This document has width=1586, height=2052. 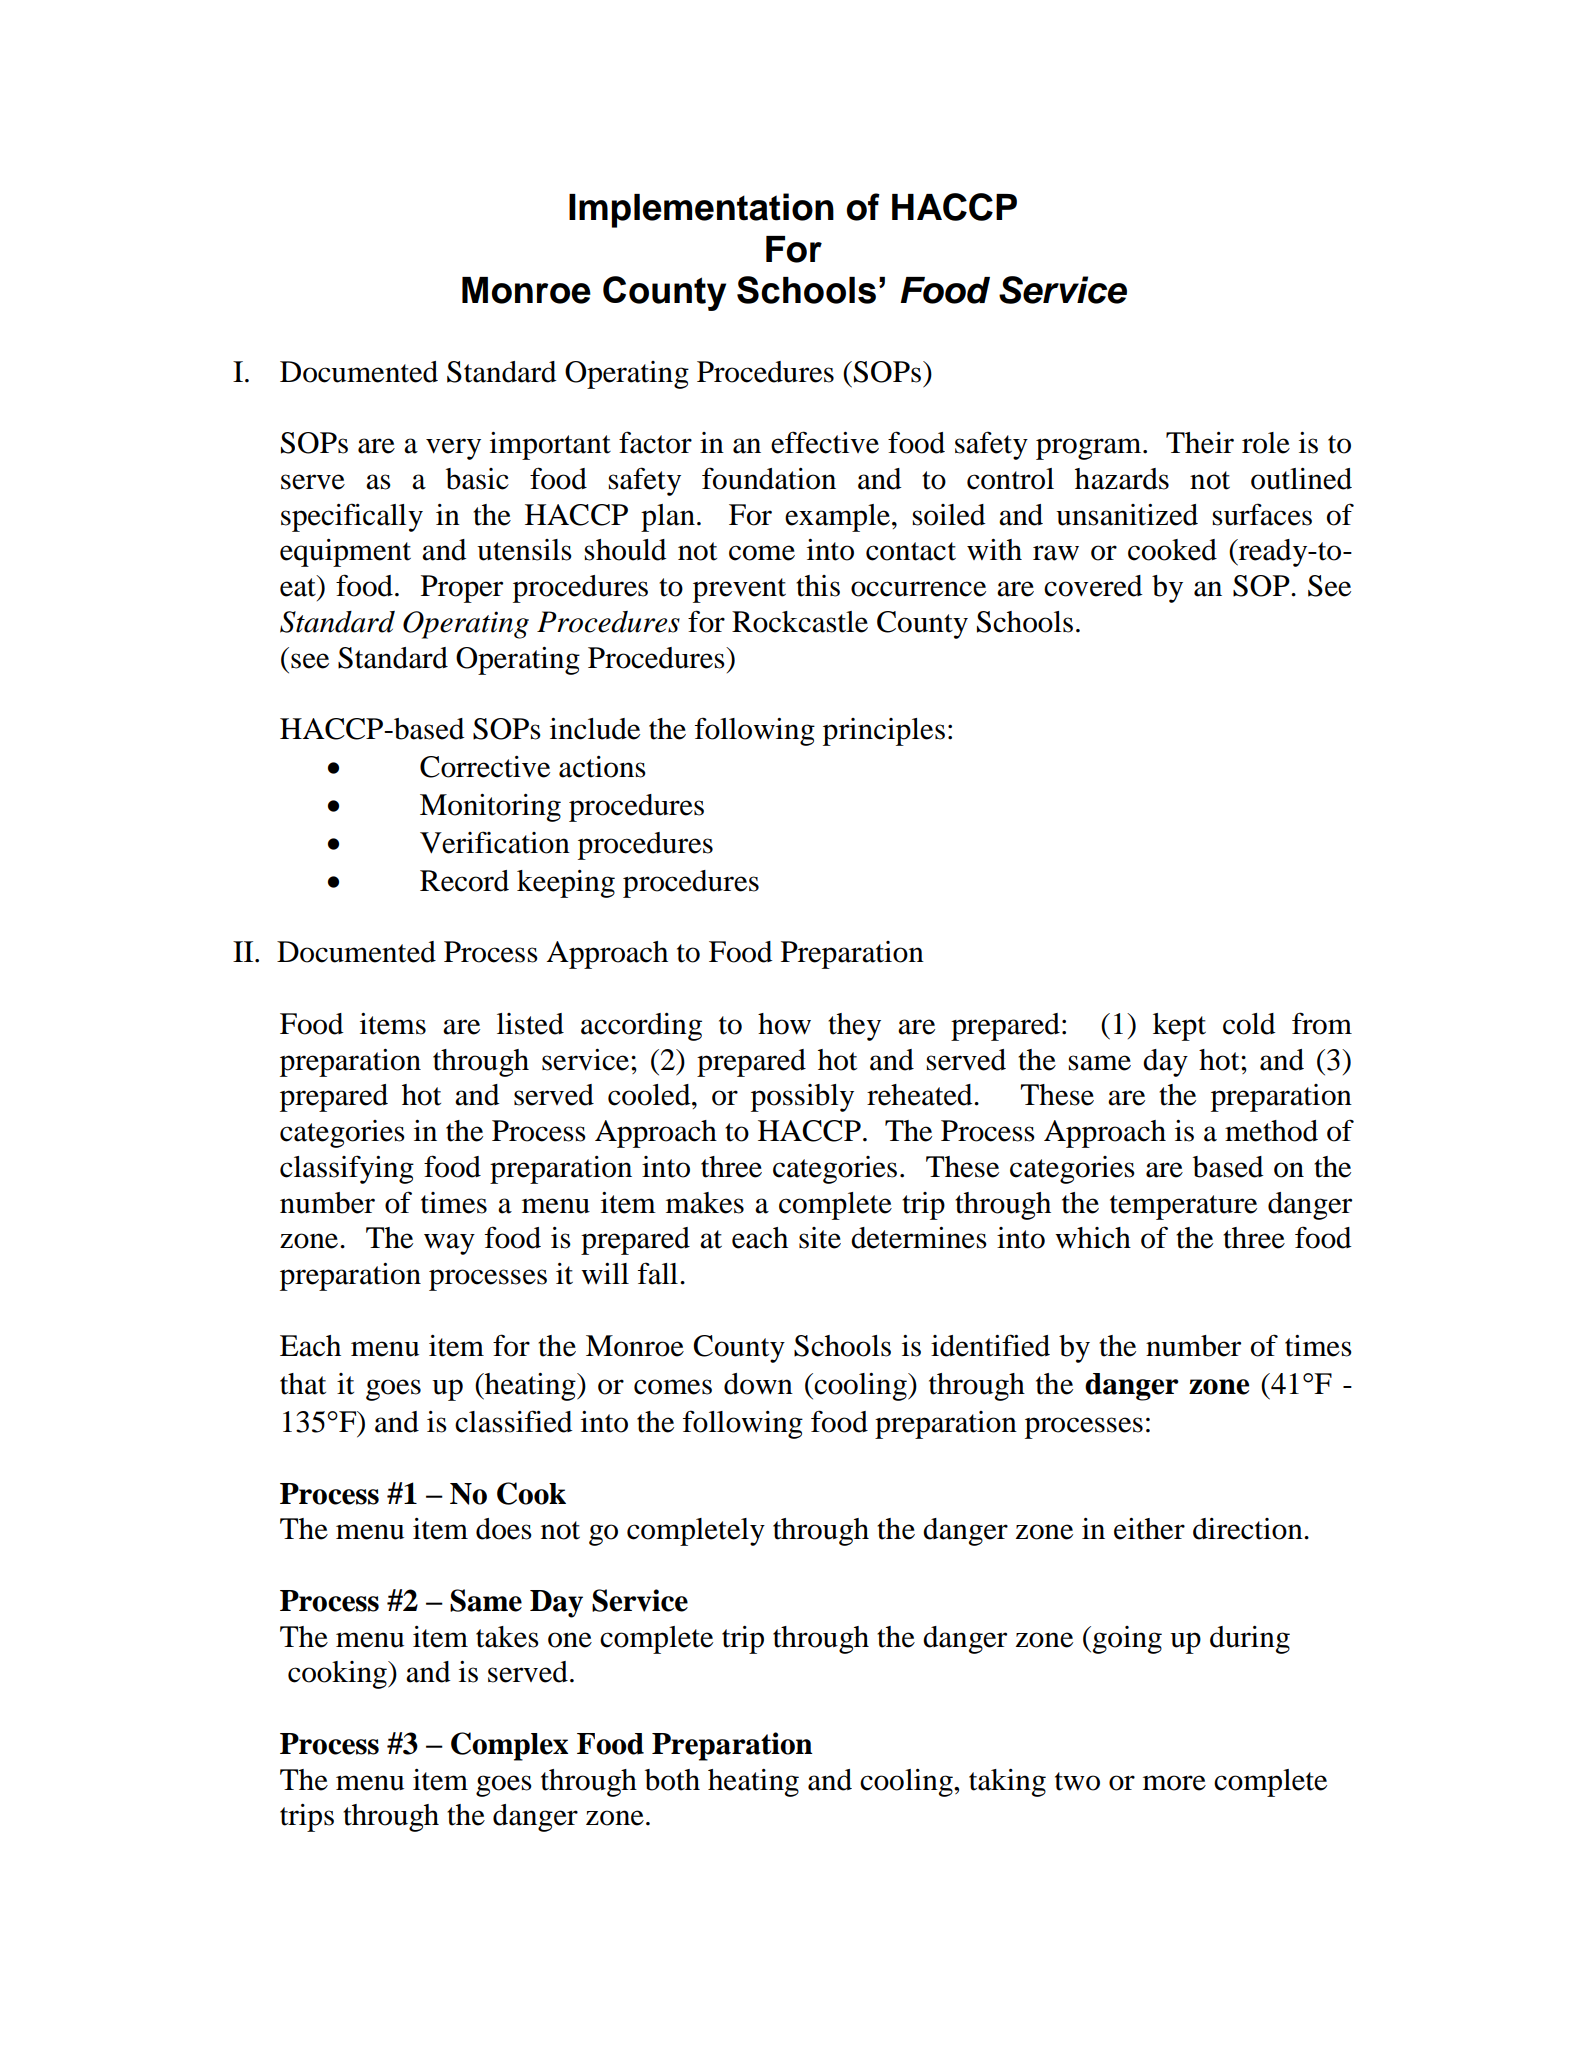 What do you see at coordinates (784, 1024) in the document?
I see `how` at bounding box center [784, 1024].
